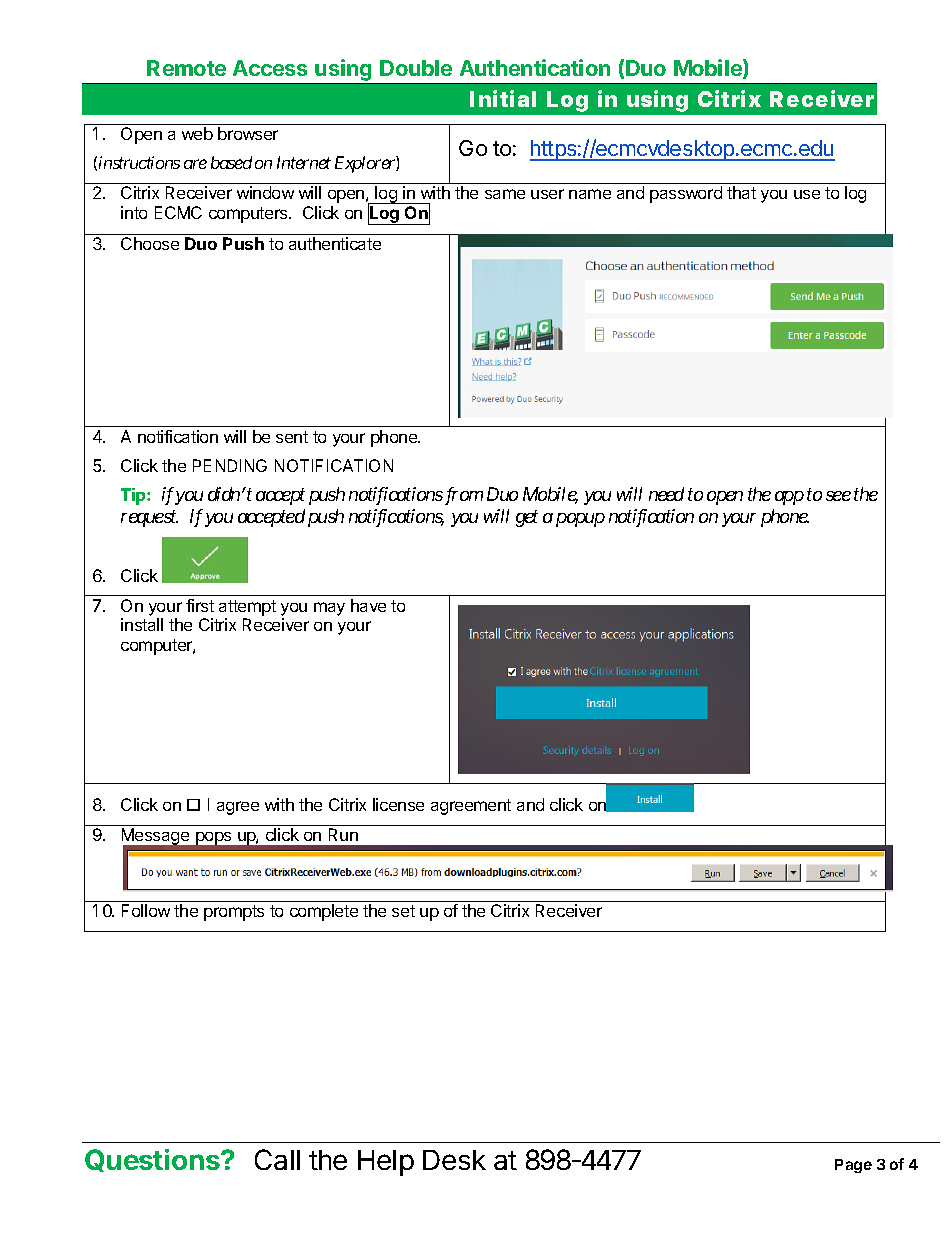  Describe the element at coordinates (741, 192) in the document. I see `that` at that location.
